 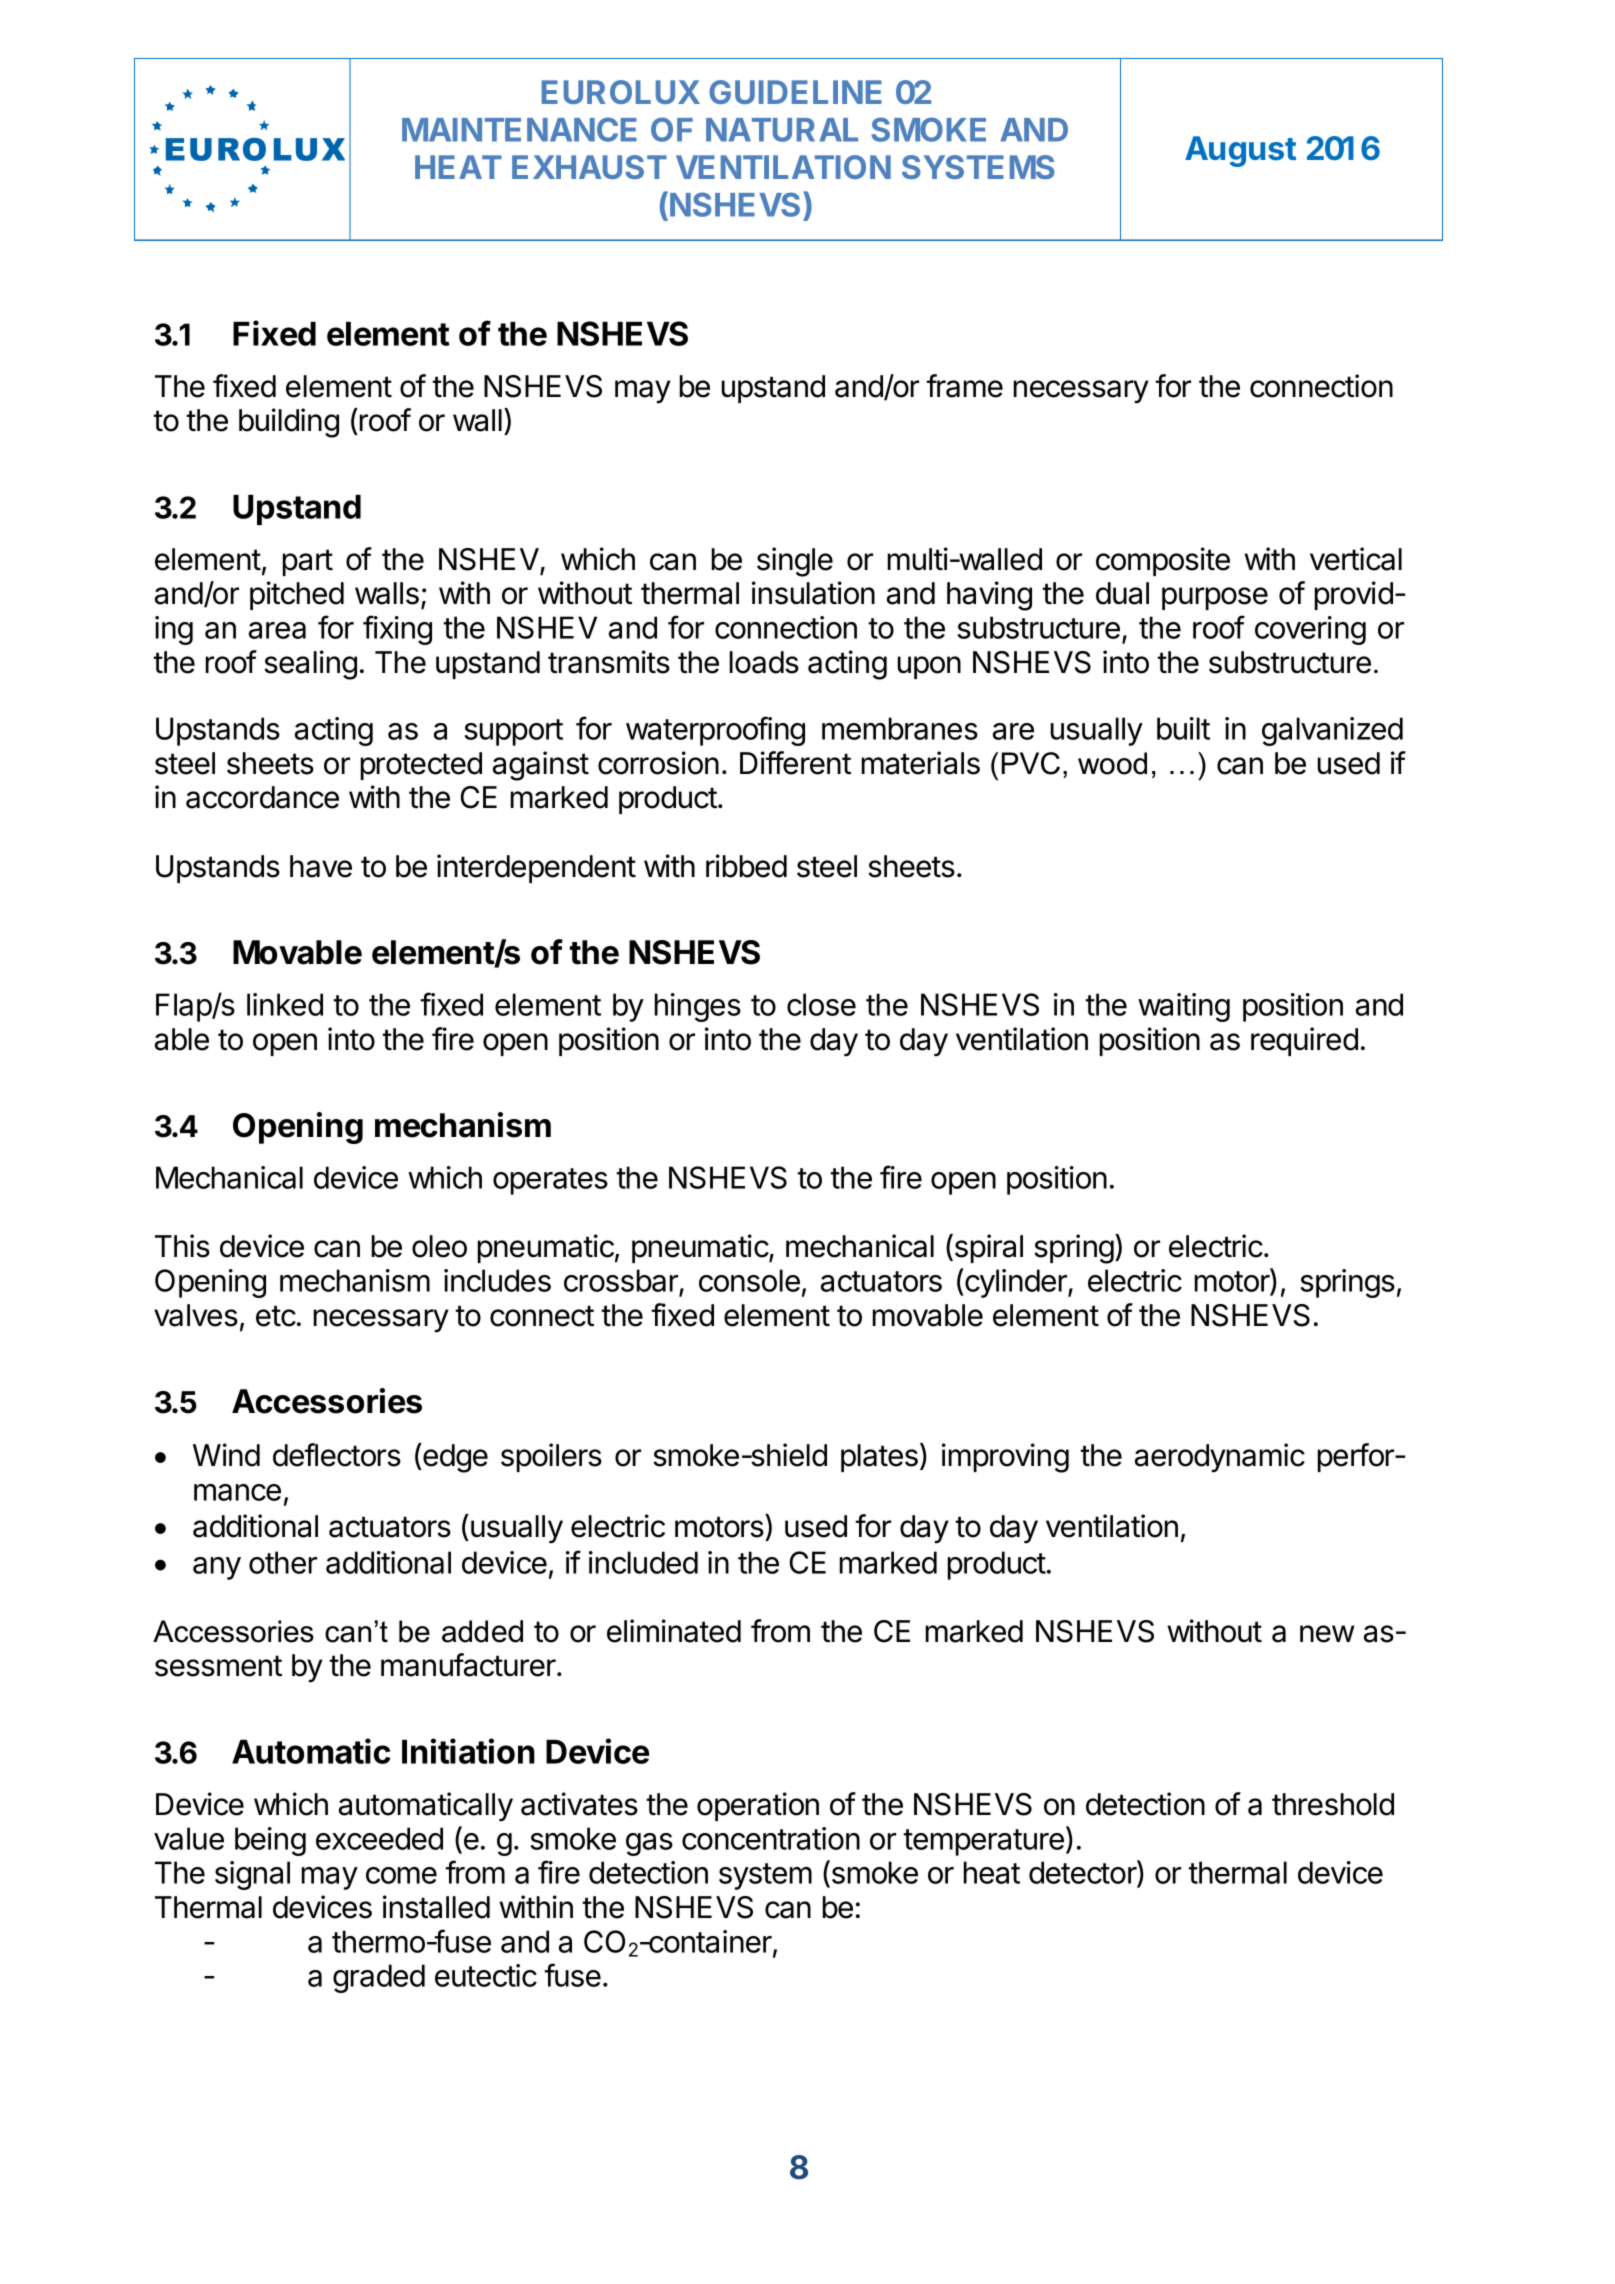 What do you see at coordinates (285, 1004) in the document?
I see `linked` at bounding box center [285, 1004].
